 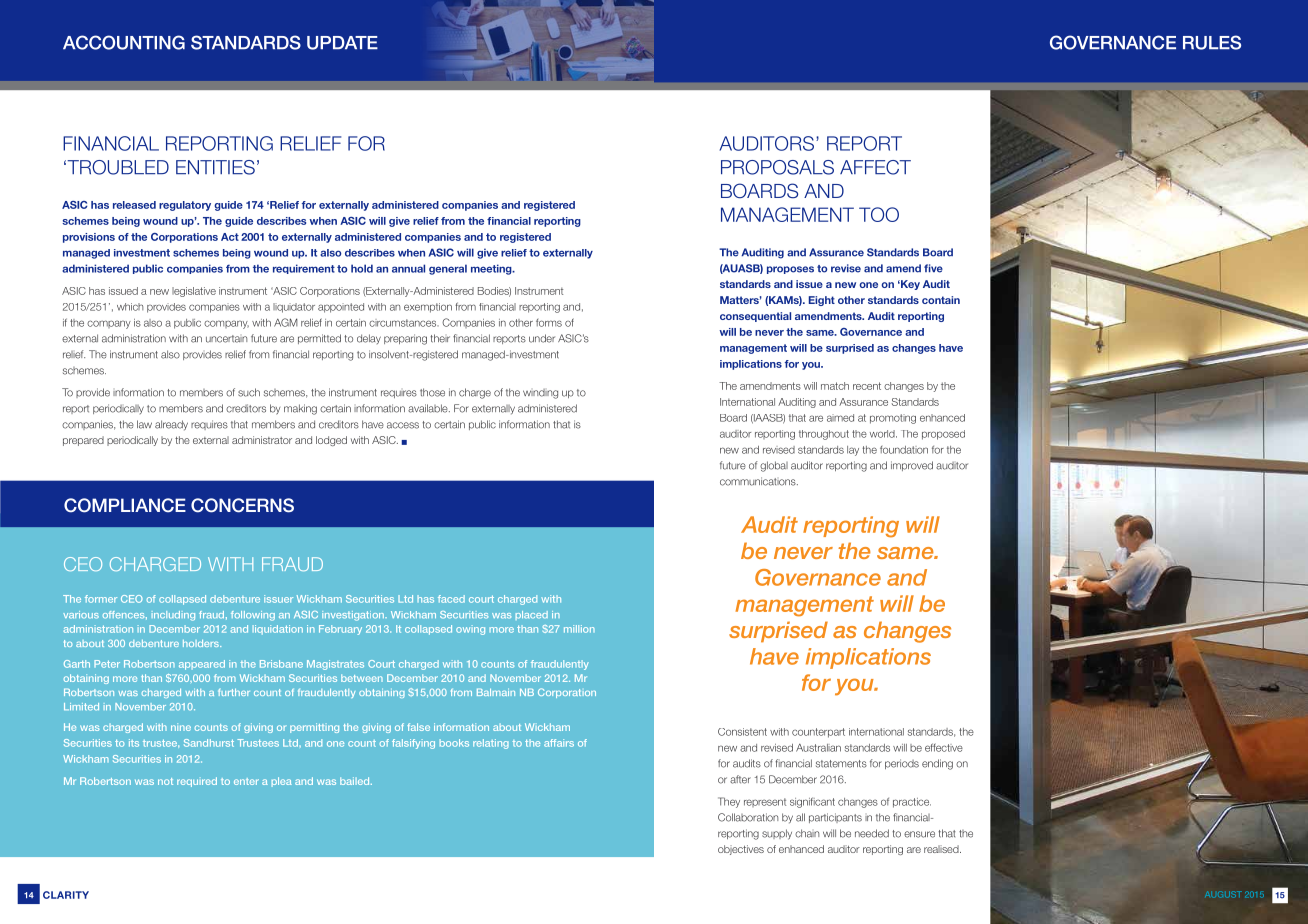 I want to click on PROPOSALS, so click(x=777, y=167).
